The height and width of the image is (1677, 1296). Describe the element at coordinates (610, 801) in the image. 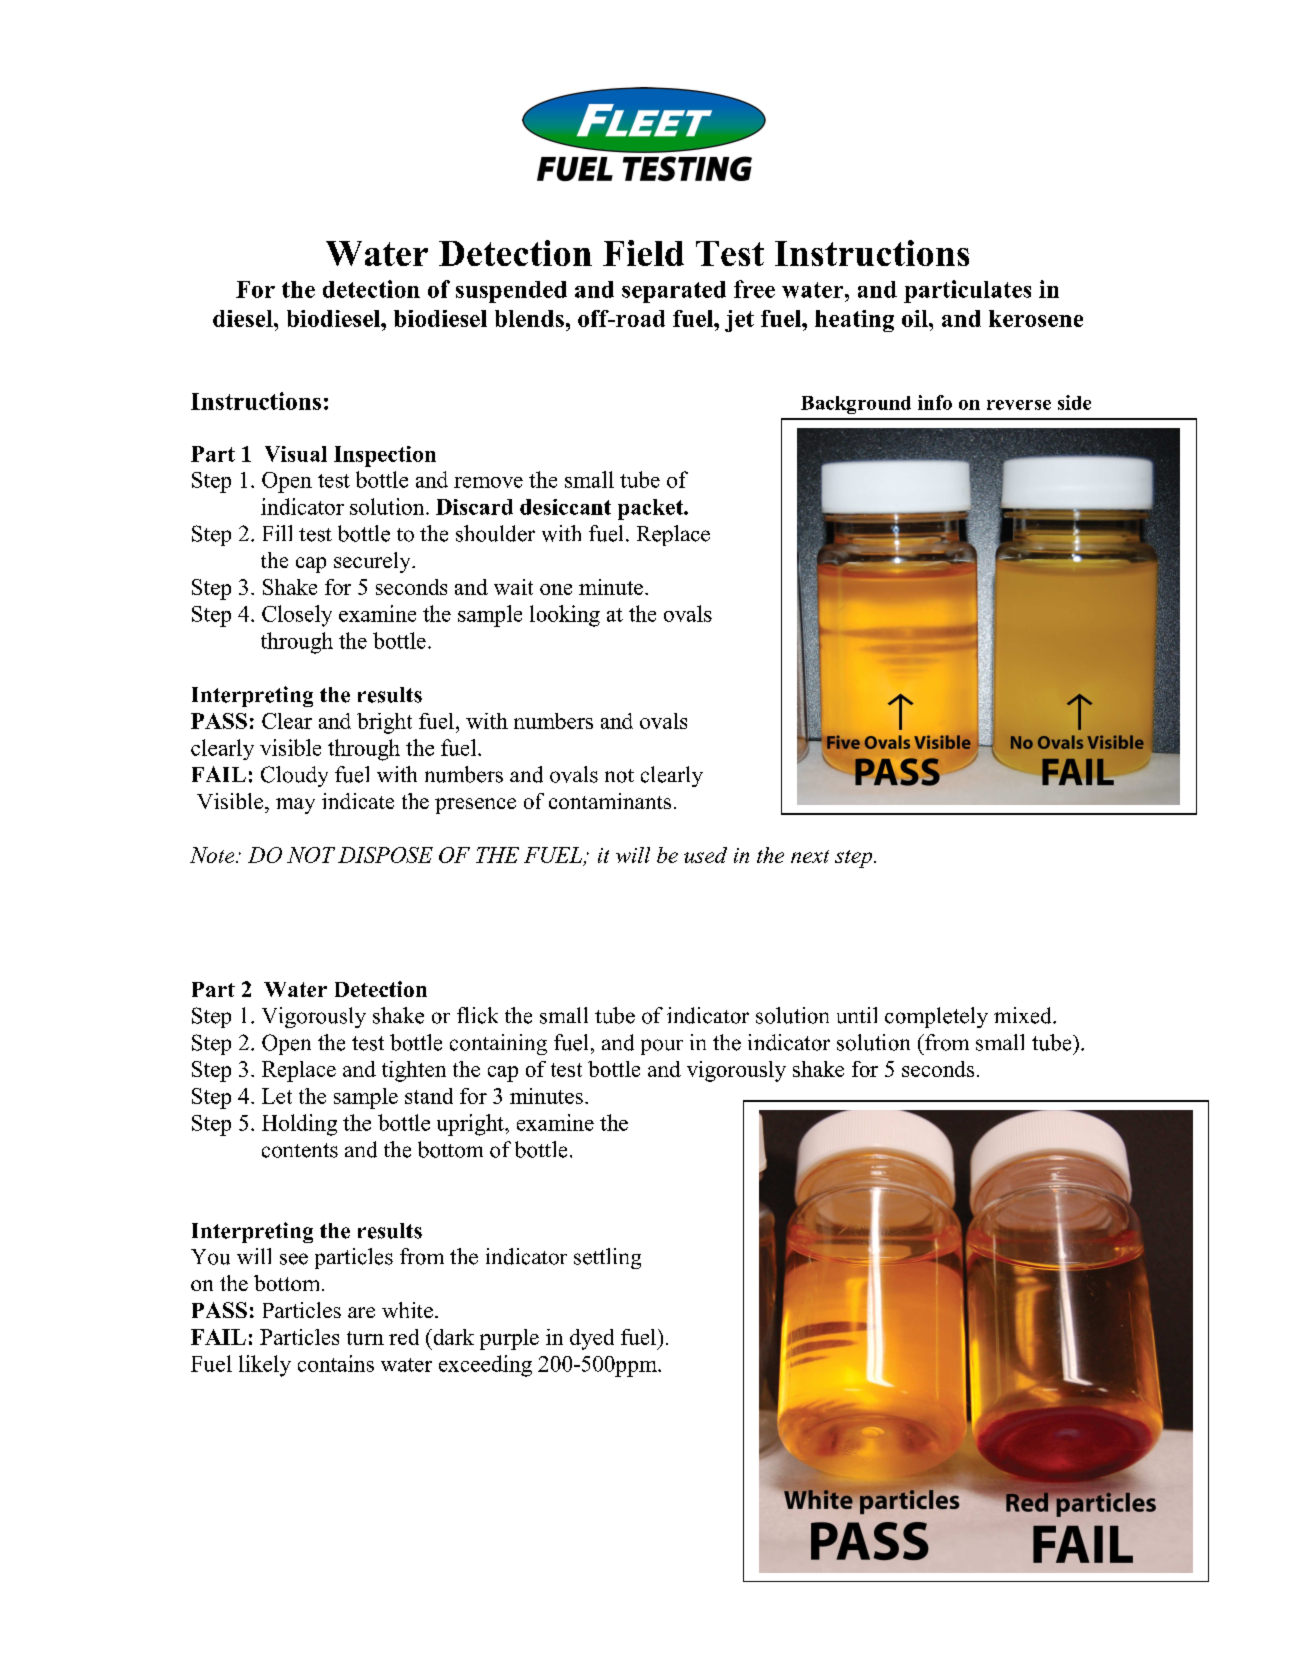

I see `contaminants` at that location.
